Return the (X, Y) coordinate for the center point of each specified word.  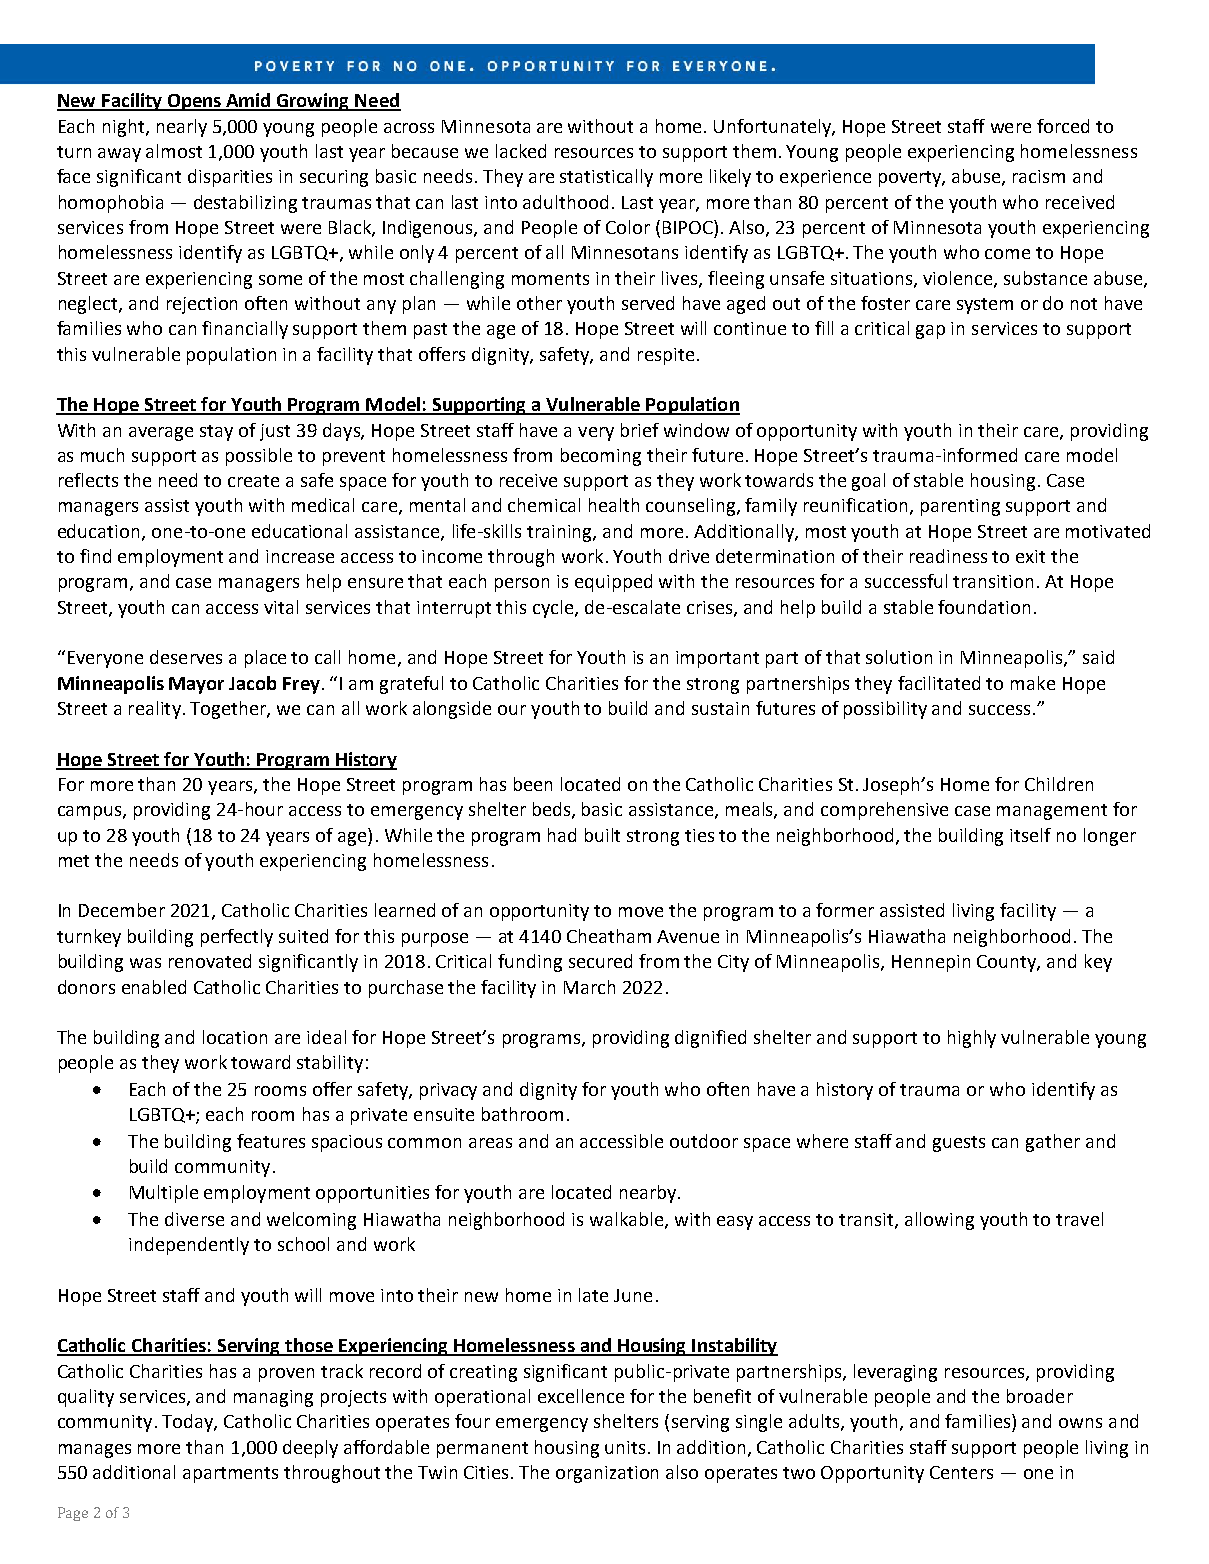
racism (1039, 176)
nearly (182, 128)
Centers (961, 1472)
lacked (521, 151)
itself (1030, 835)
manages (95, 1451)
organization (607, 1474)
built (602, 835)
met (74, 861)
